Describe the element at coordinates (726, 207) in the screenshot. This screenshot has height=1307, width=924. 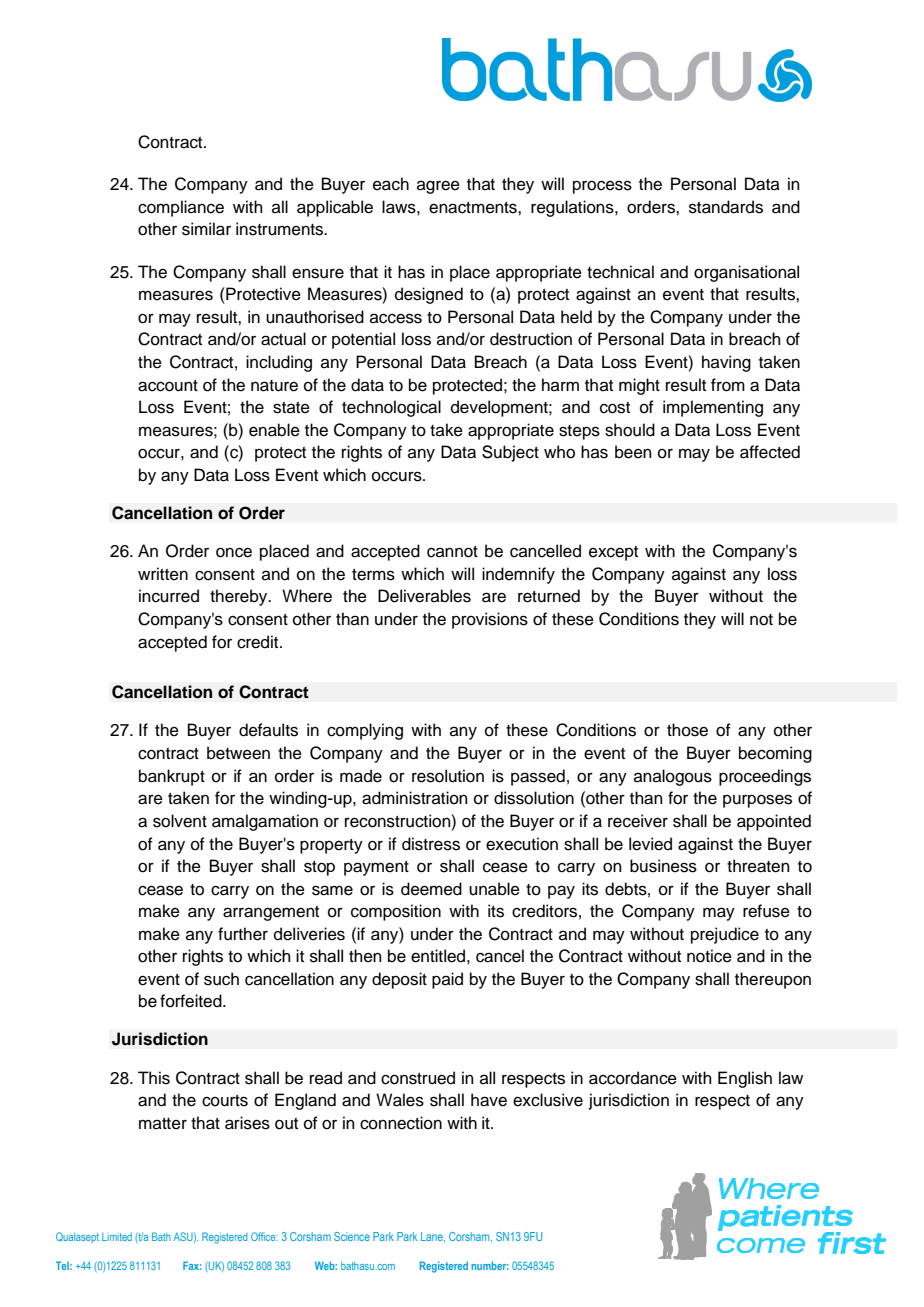
I see `standards` at that location.
